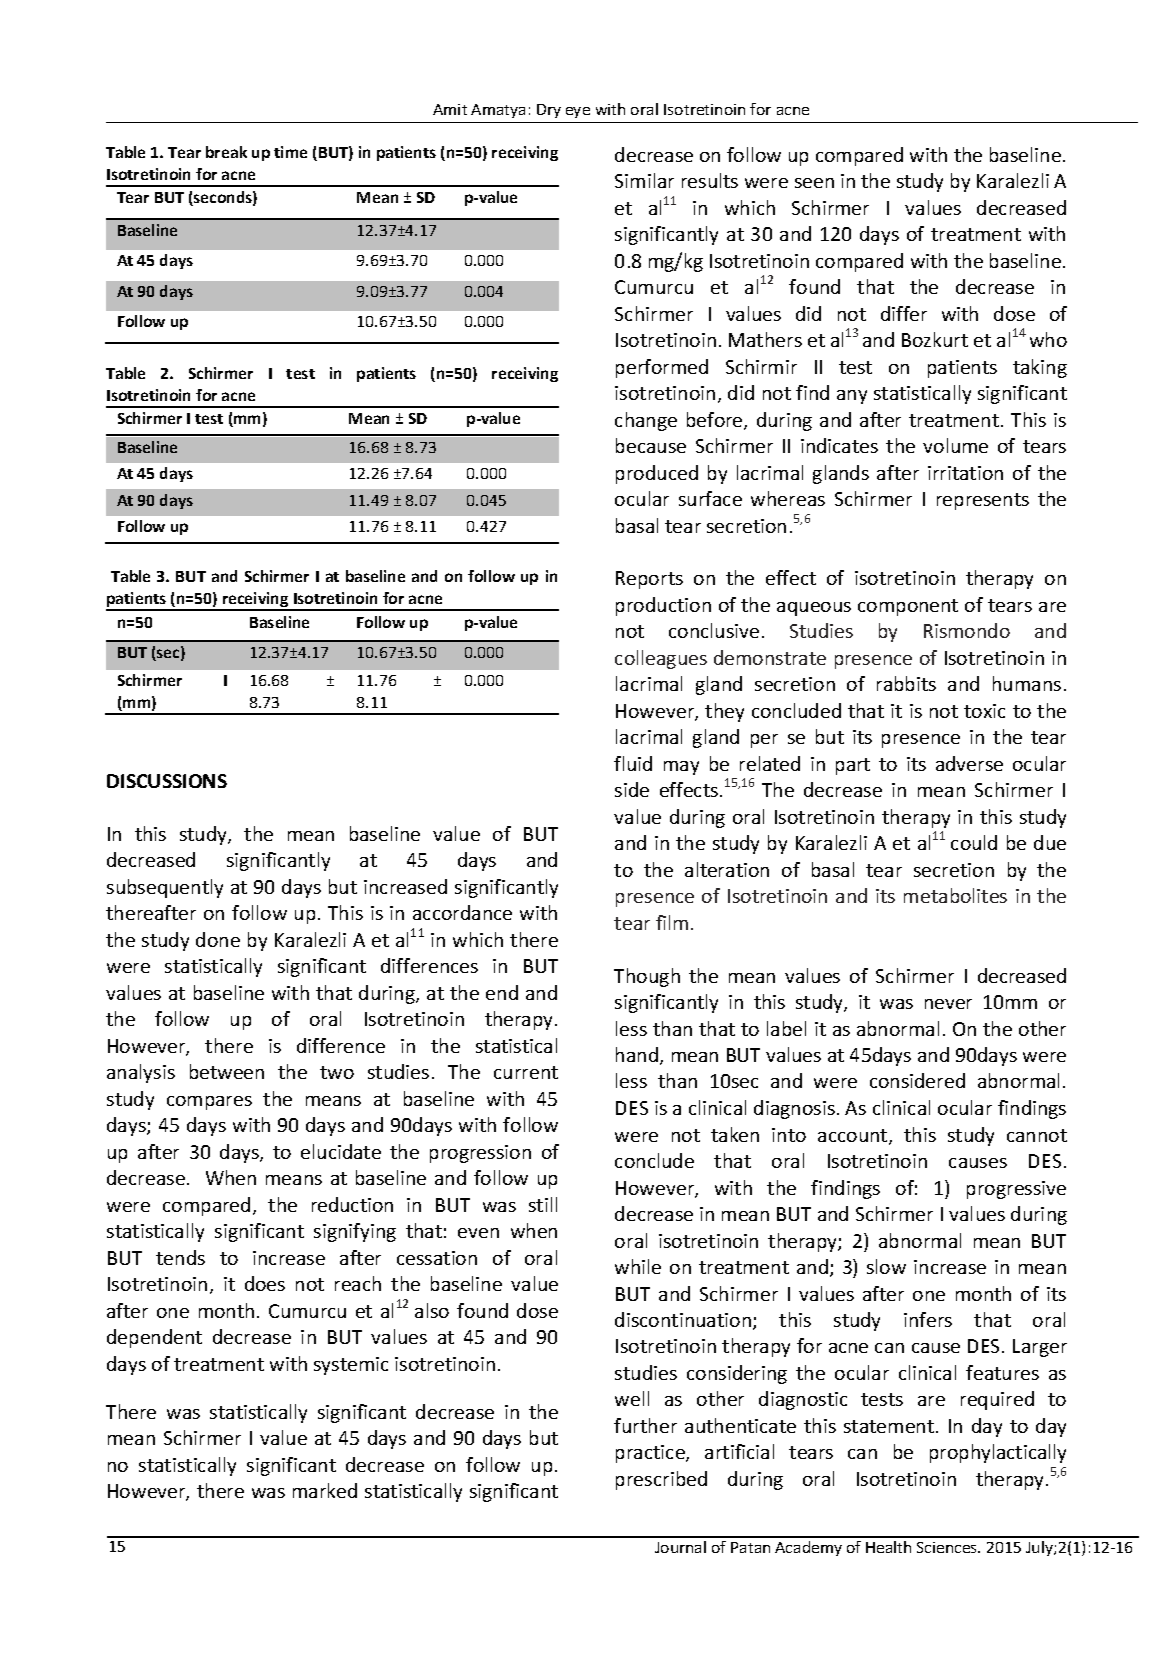 Image resolution: width=1174 pixels, height=1660 pixels. What do you see at coordinates (226, 152) in the image?
I see `break` at bounding box center [226, 152].
